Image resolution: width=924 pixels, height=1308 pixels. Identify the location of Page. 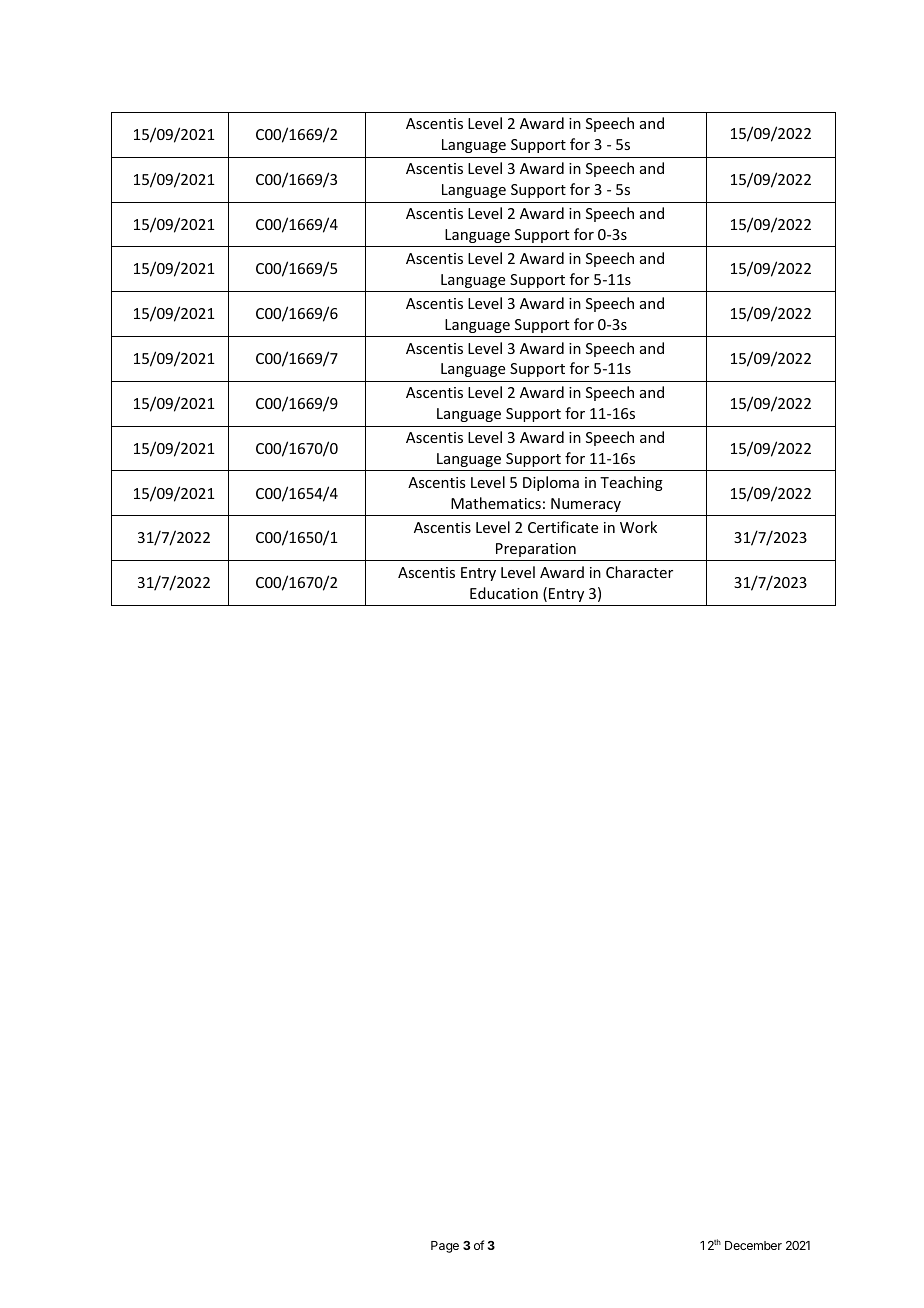
(445, 1247).
